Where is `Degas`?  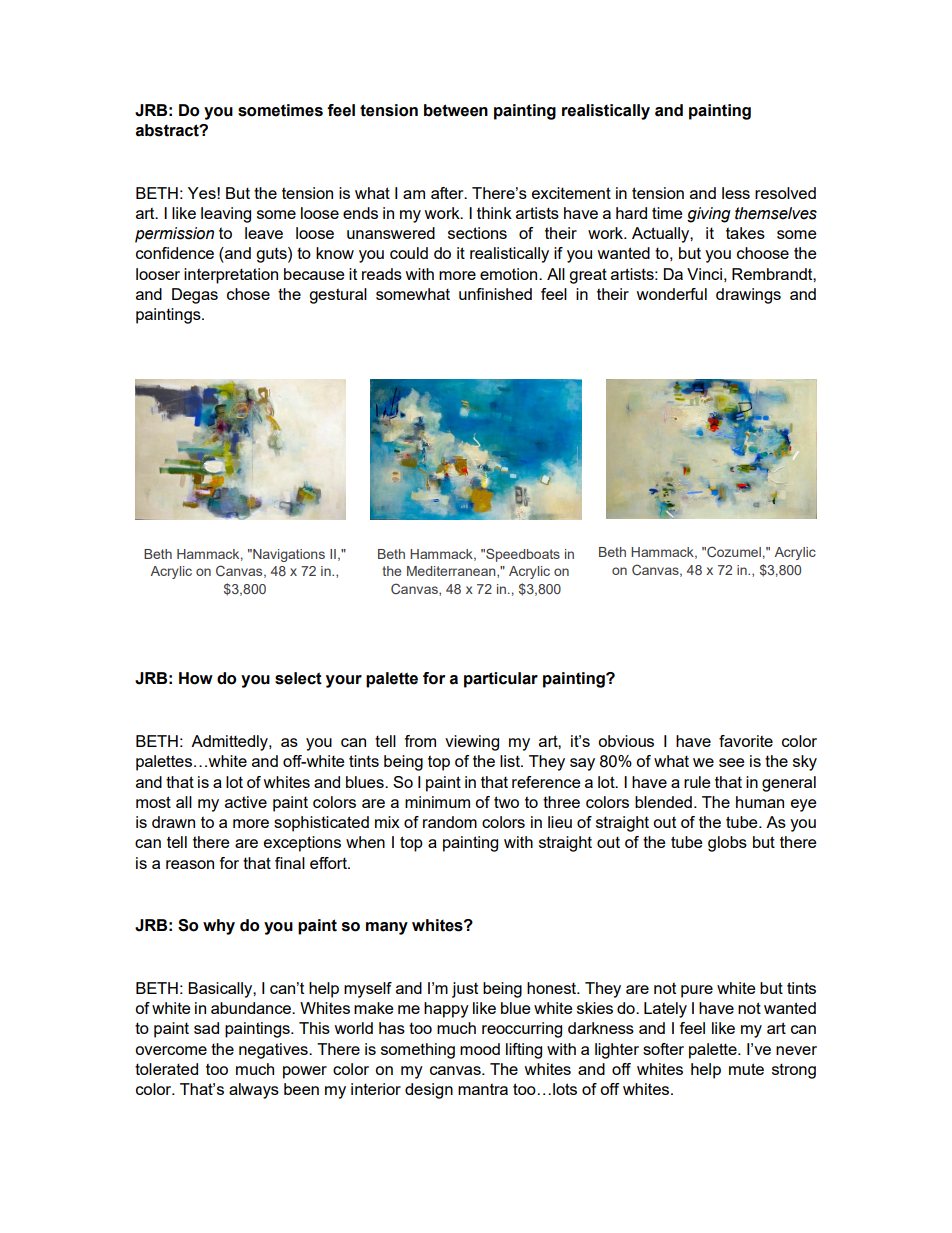 Degas is located at coordinates (195, 296).
